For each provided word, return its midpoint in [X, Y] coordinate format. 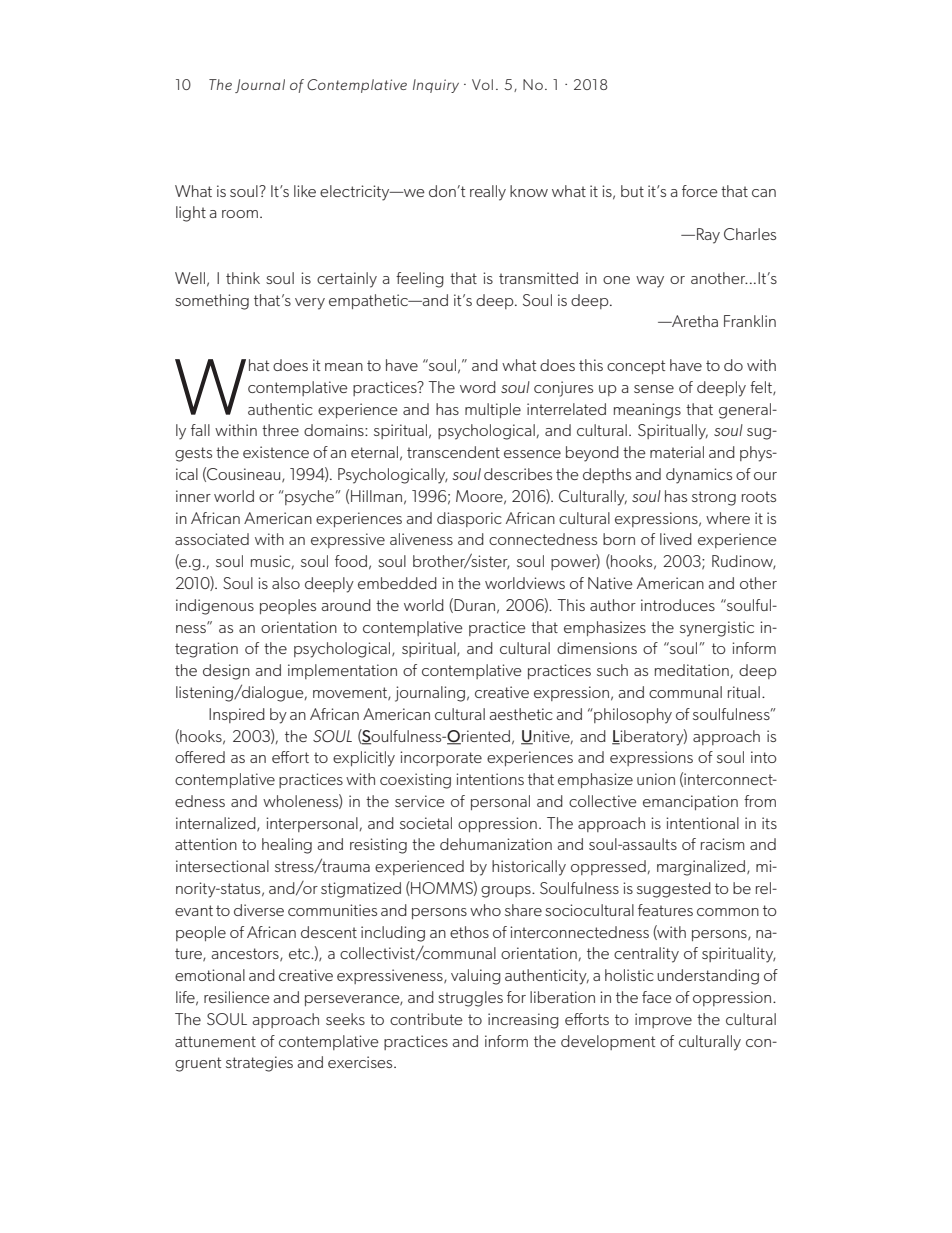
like [305, 191]
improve [663, 1020]
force [700, 191]
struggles [470, 999]
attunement [215, 1041]
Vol [482, 84]
